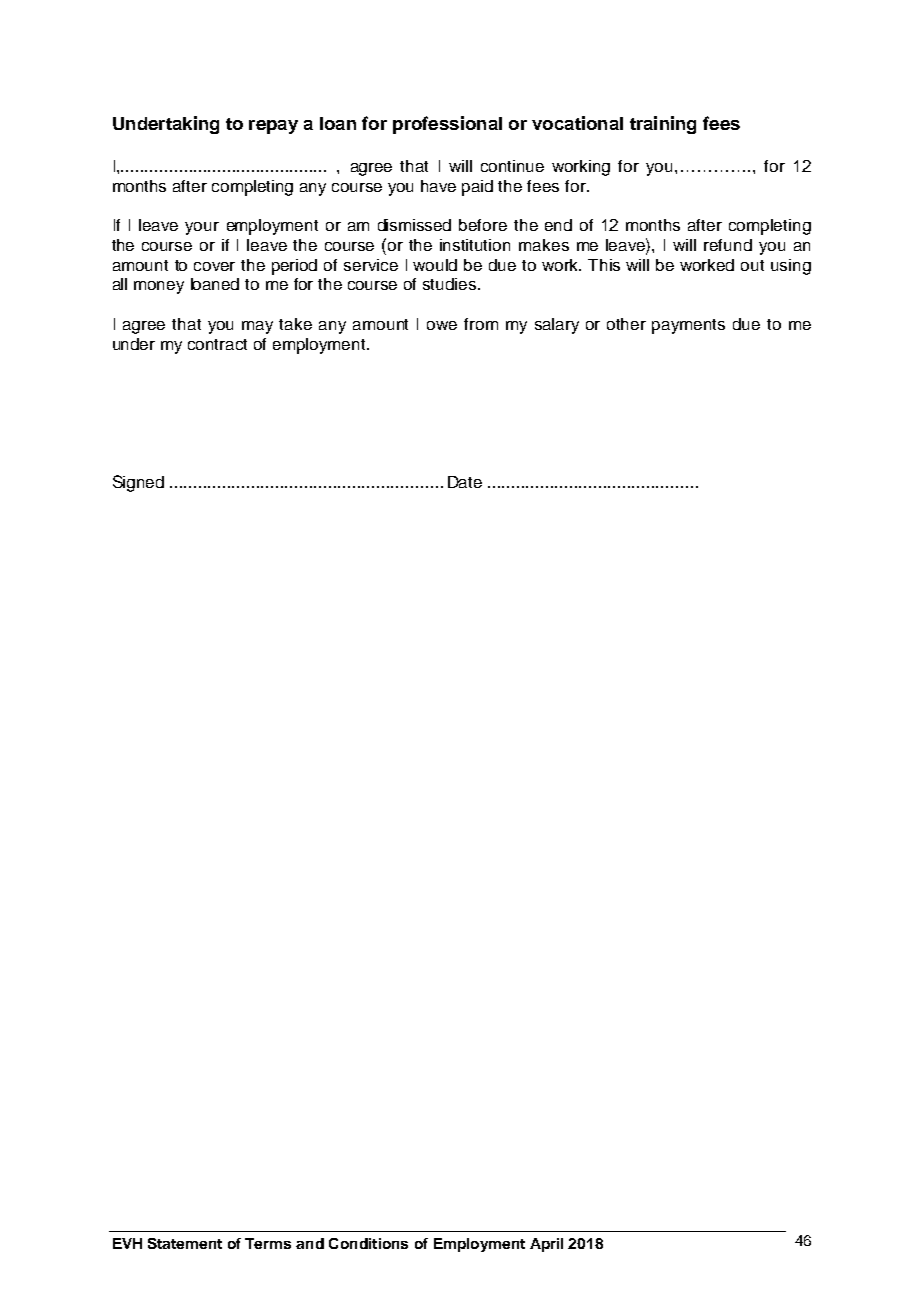 The image size is (924, 1308). I want to click on Date, so click(465, 482).
